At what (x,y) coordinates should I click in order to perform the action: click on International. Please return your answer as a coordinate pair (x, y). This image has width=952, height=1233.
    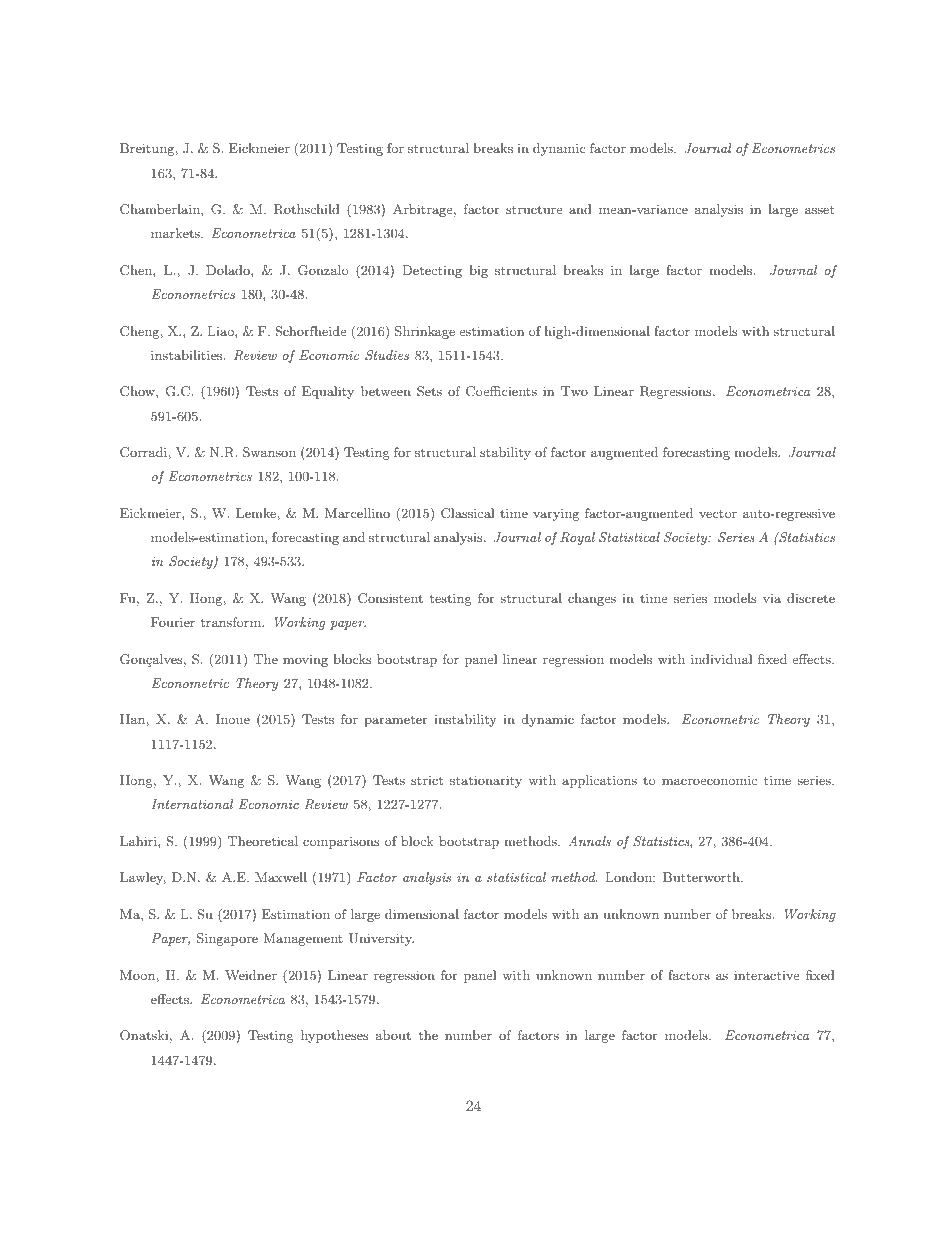
    Looking at the image, I should click on (192, 804).
